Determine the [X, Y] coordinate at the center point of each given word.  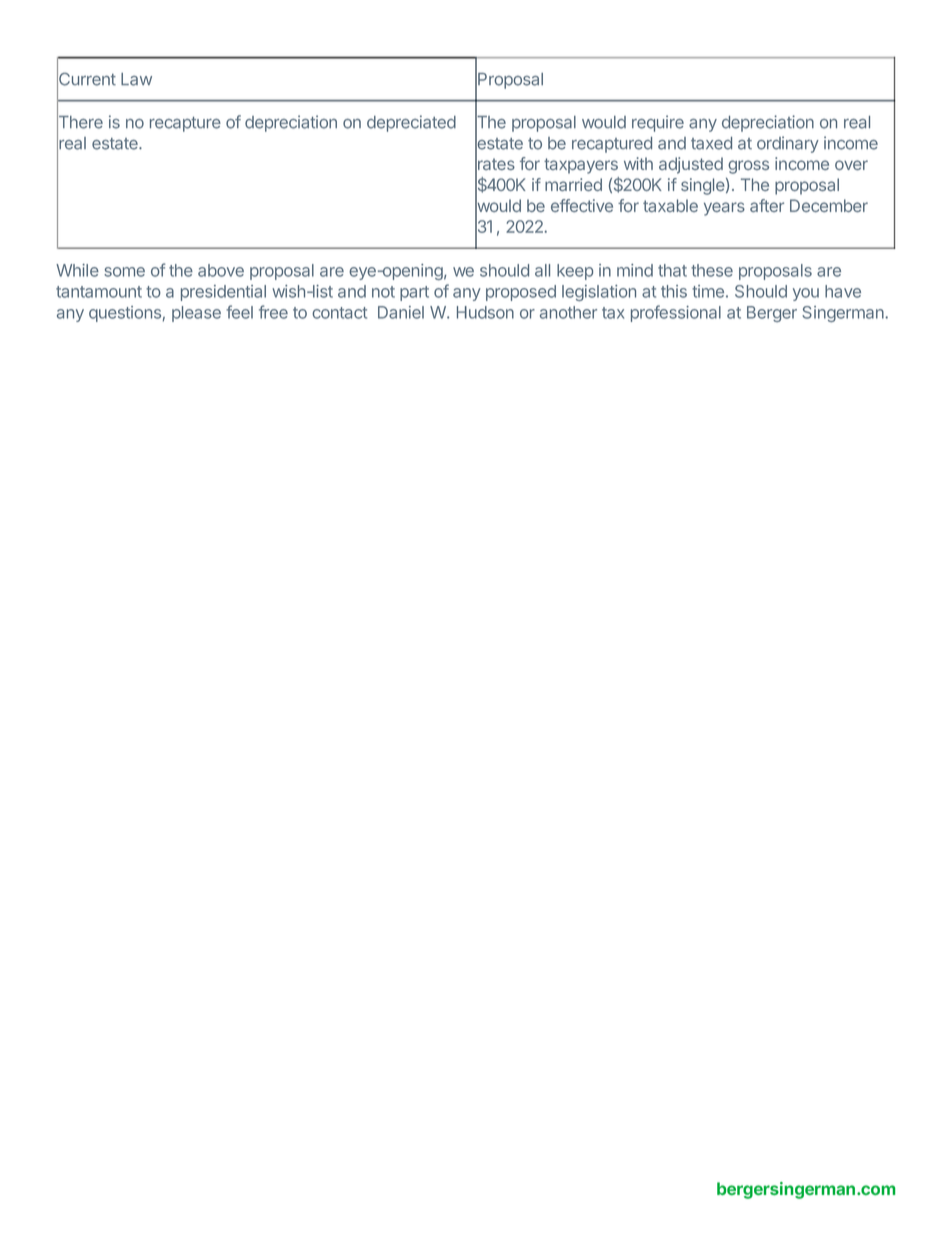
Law [136, 79]
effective [582, 205]
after [767, 205]
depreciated [411, 123]
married [573, 184]
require [658, 123]
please [196, 314]
